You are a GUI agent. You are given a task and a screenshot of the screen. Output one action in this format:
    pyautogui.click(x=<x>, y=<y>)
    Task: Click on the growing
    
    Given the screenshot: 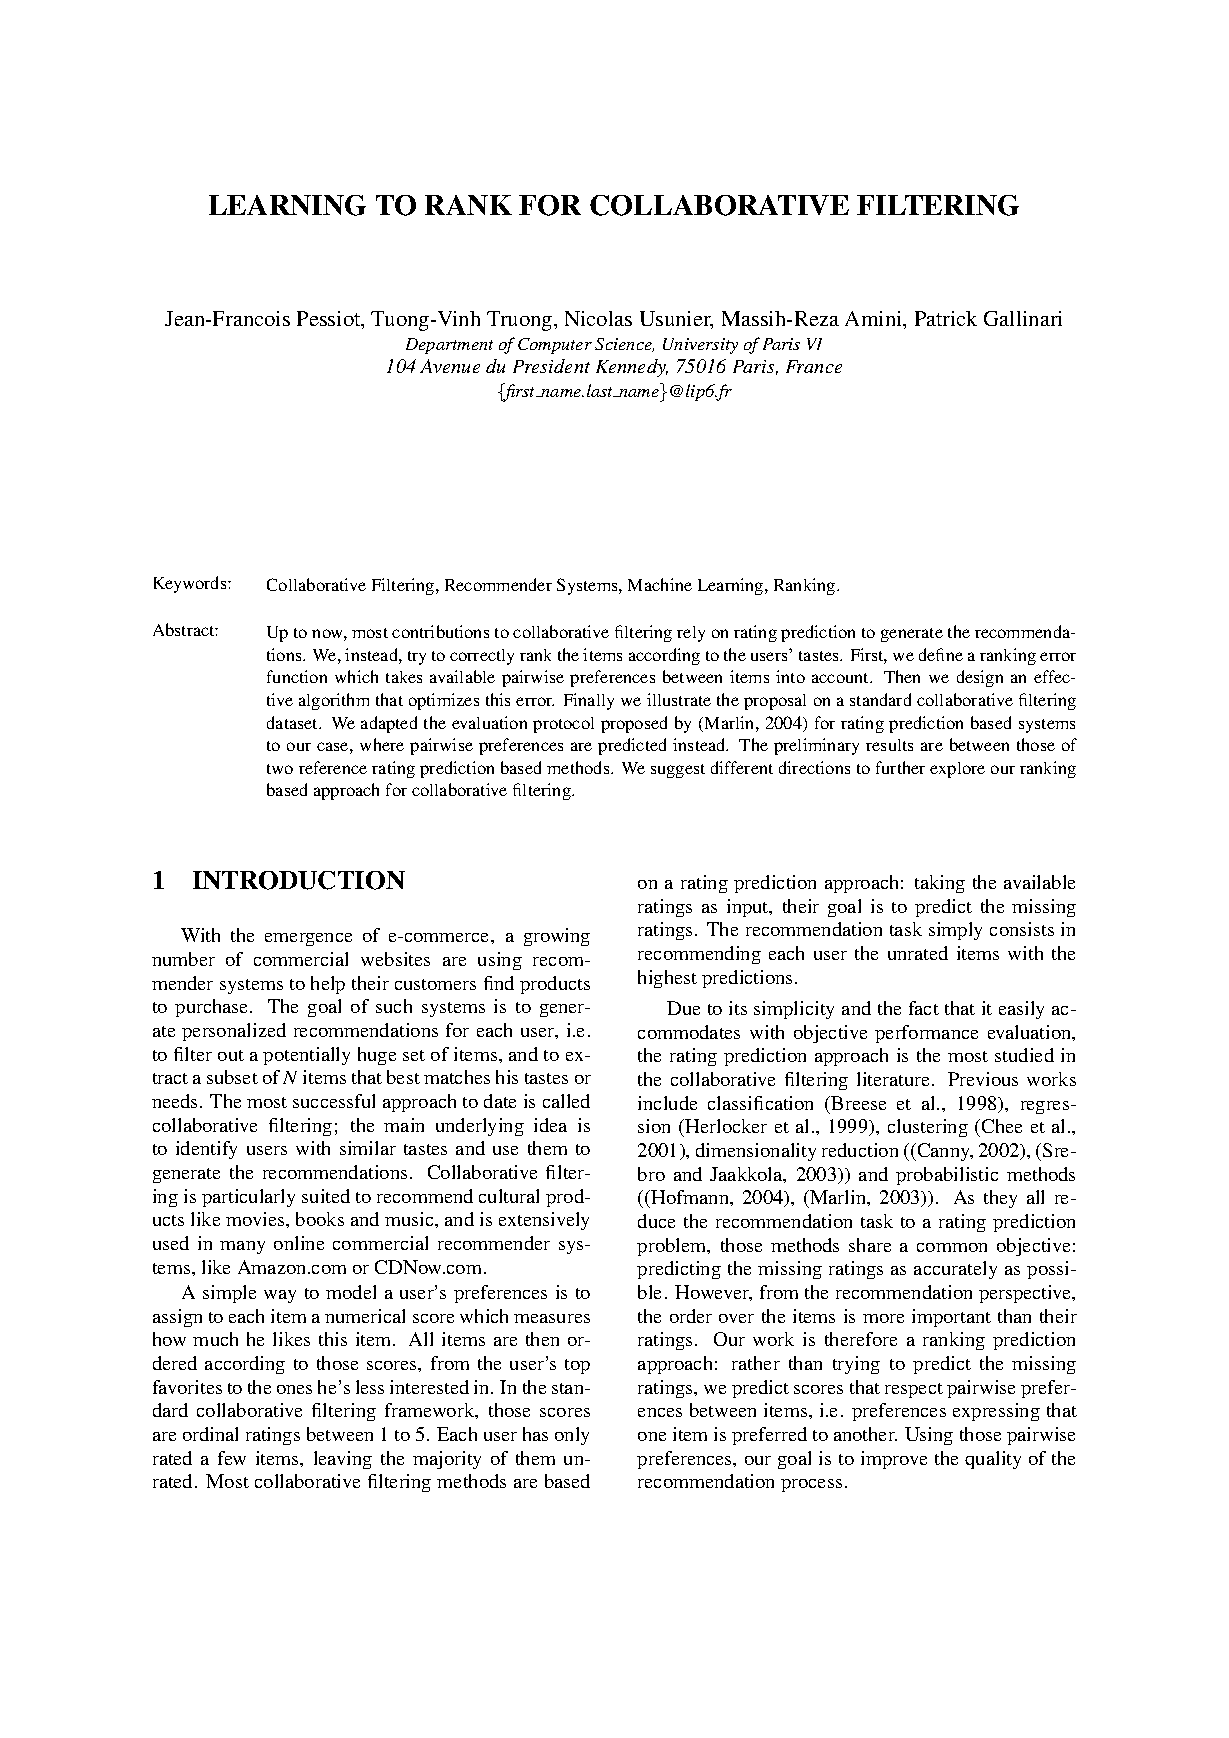 What is the action you would take?
    pyautogui.click(x=557, y=937)
